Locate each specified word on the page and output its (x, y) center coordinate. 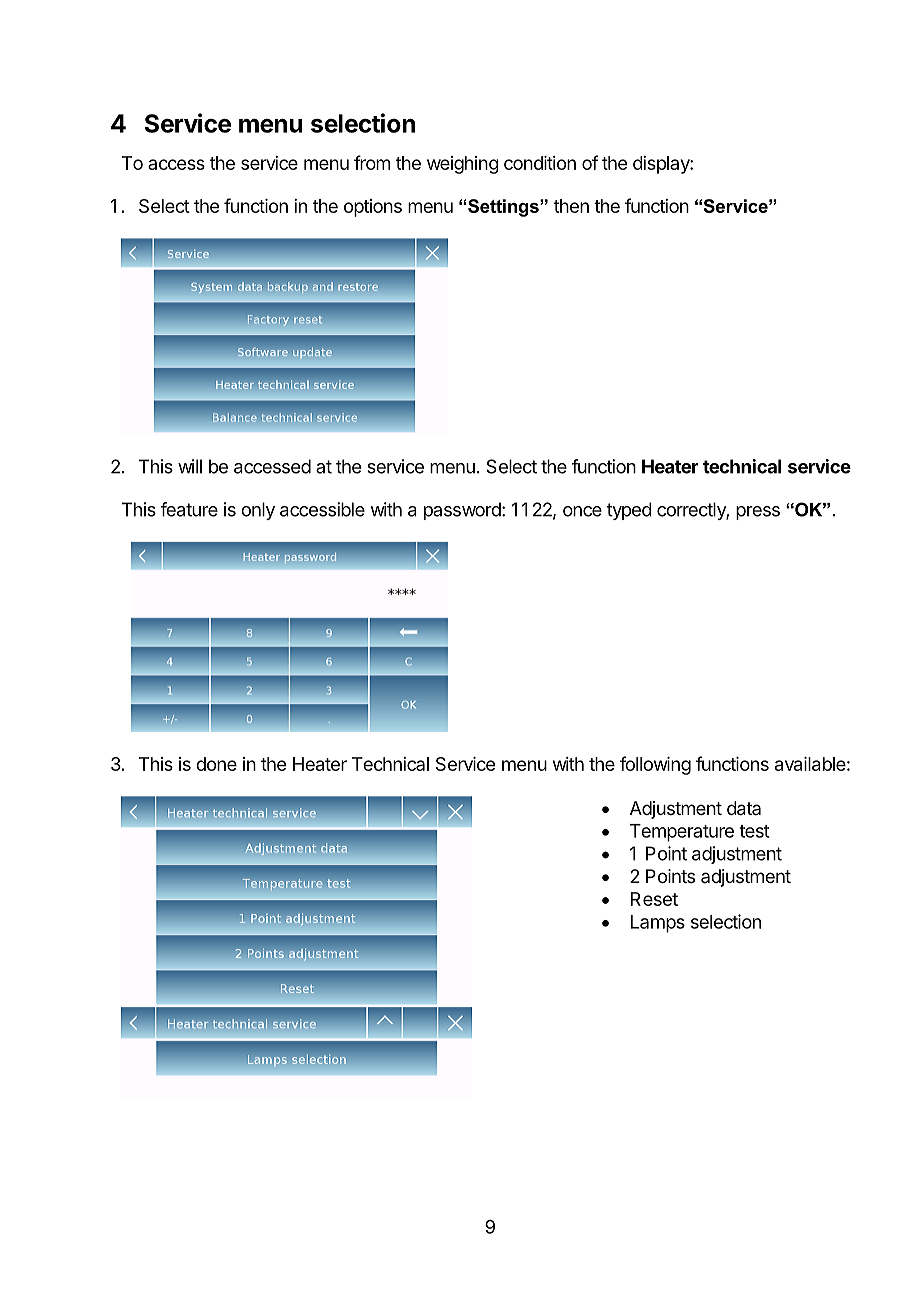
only (258, 511)
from (372, 162)
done (216, 764)
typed (629, 511)
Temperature (682, 833)
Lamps (658, 924)
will (190, 466)
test (754, 831)
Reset (654, 899)
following (655, 765)
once (582, 511)
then (571, 206)
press (758, 513)
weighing (463, 165)
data (744, 808)
